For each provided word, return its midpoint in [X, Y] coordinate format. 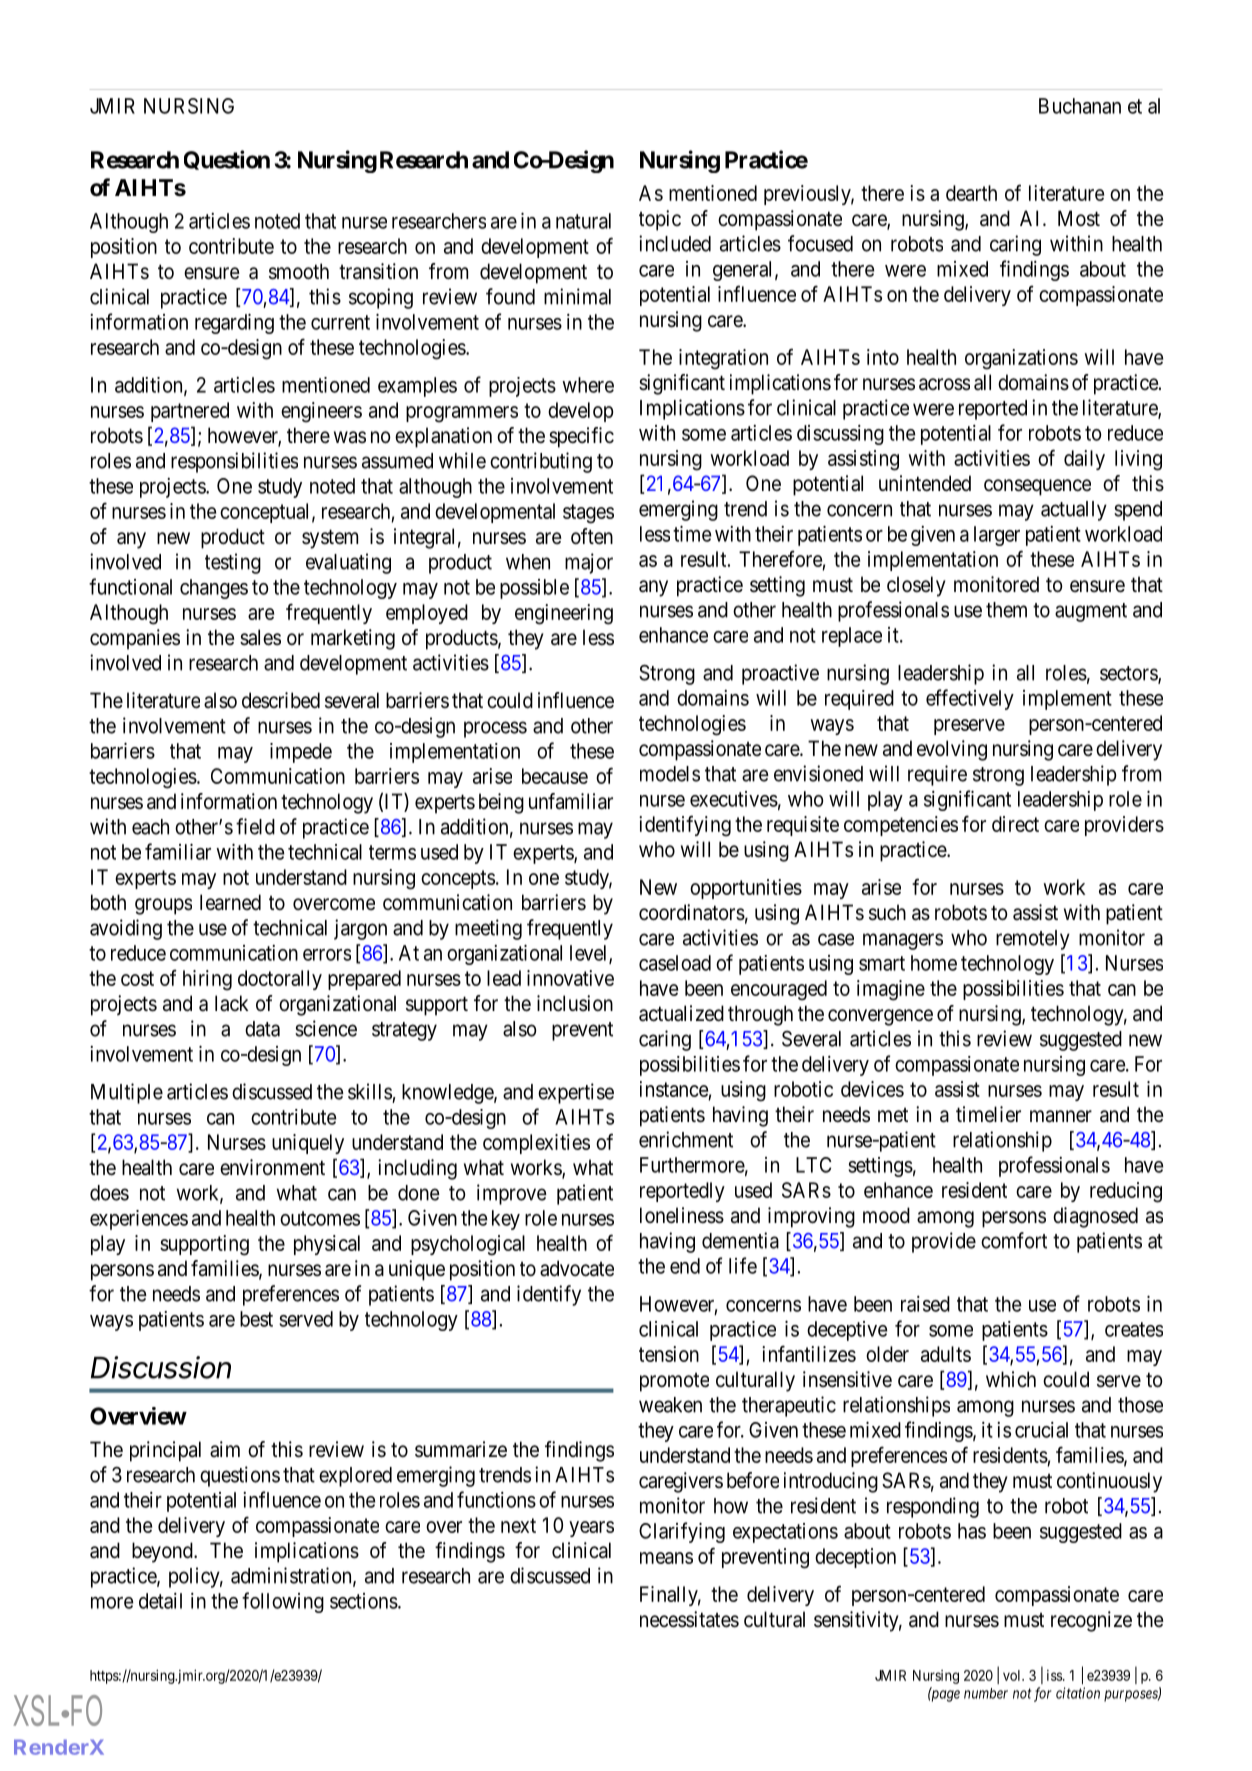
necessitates [689, 1619]
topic [660, 220]
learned [230, 902]
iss [1055, 1675]
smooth [299, 271]
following [283, 1602]
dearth [971, 193]
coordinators [692, 912]
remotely [1033, 940]
